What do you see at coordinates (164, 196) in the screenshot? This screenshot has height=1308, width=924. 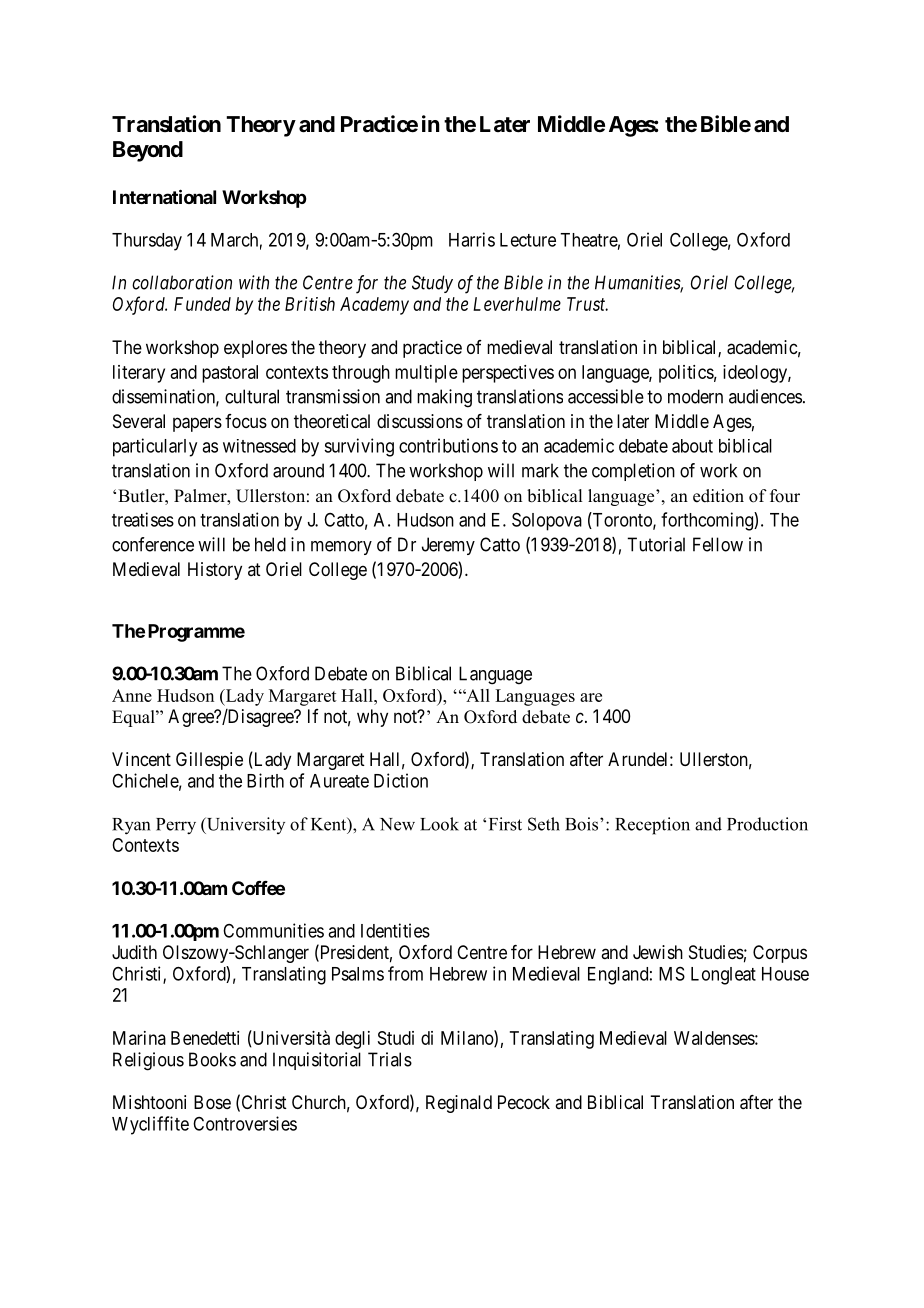 I see `International` at bounding box center [164, 196].
